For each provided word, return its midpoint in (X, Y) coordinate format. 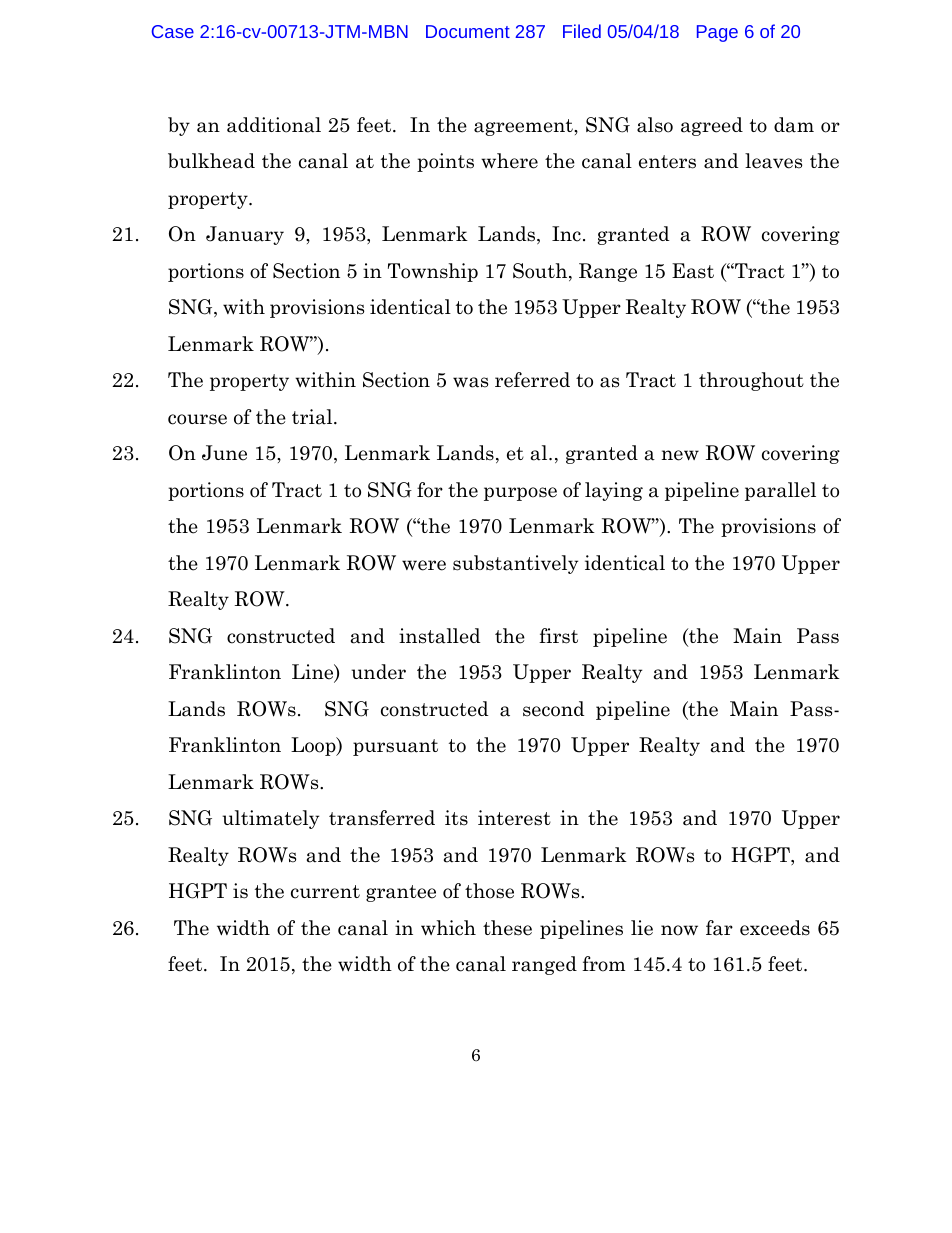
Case (173, 31)
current (325, 892)
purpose (520, 494)
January (245, 235)
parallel (780, 491)
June (224, 453)
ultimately (270, 819)
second (553, 709)
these (507, 928)
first (558, 636)
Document (468, 31)
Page (717, 33)
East (693, 271)
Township (433, 272)
